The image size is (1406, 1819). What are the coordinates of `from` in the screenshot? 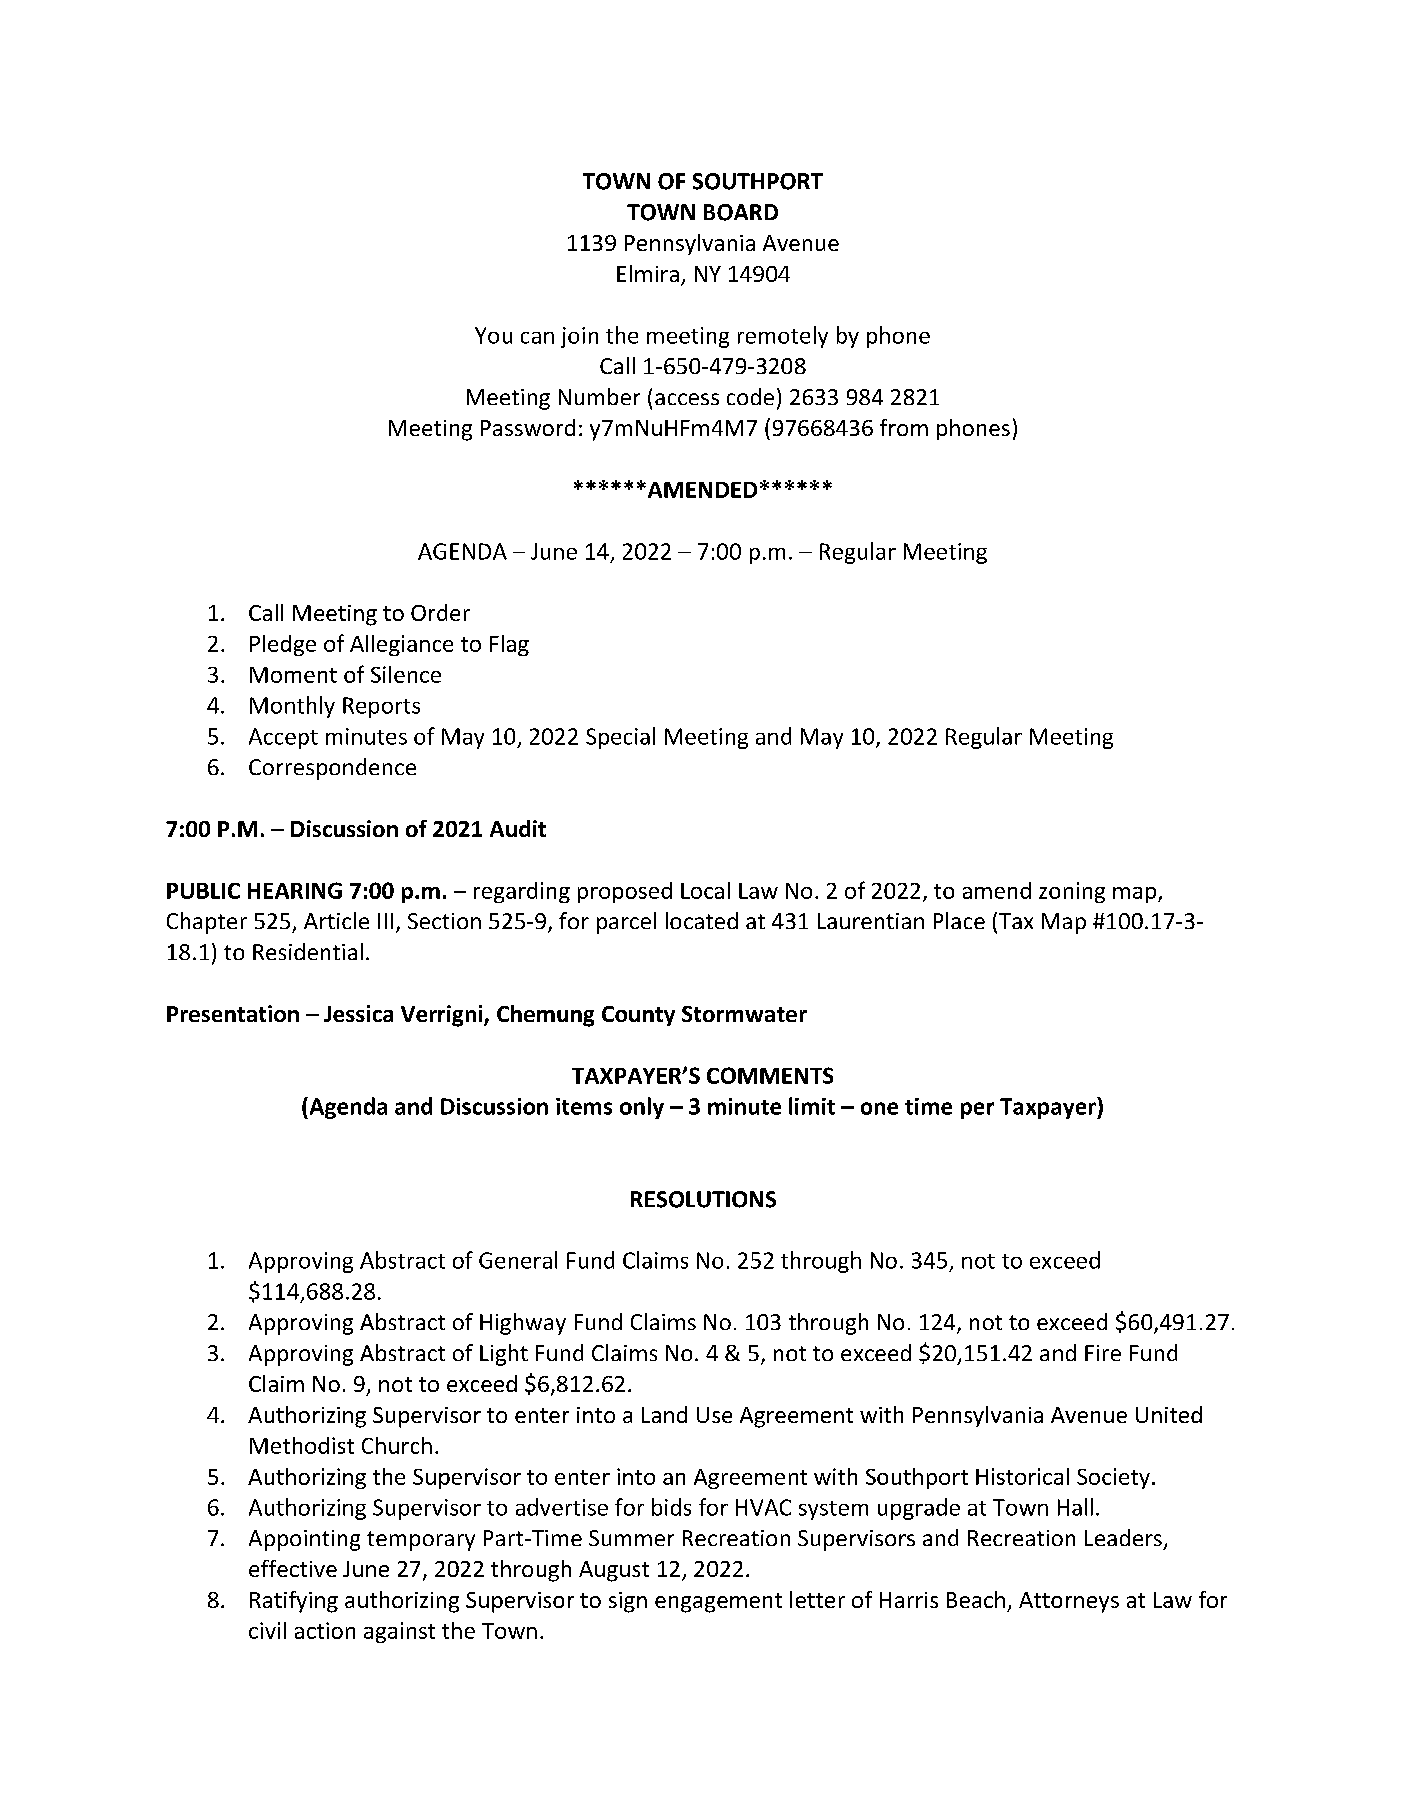 It's located at (904, 427).
